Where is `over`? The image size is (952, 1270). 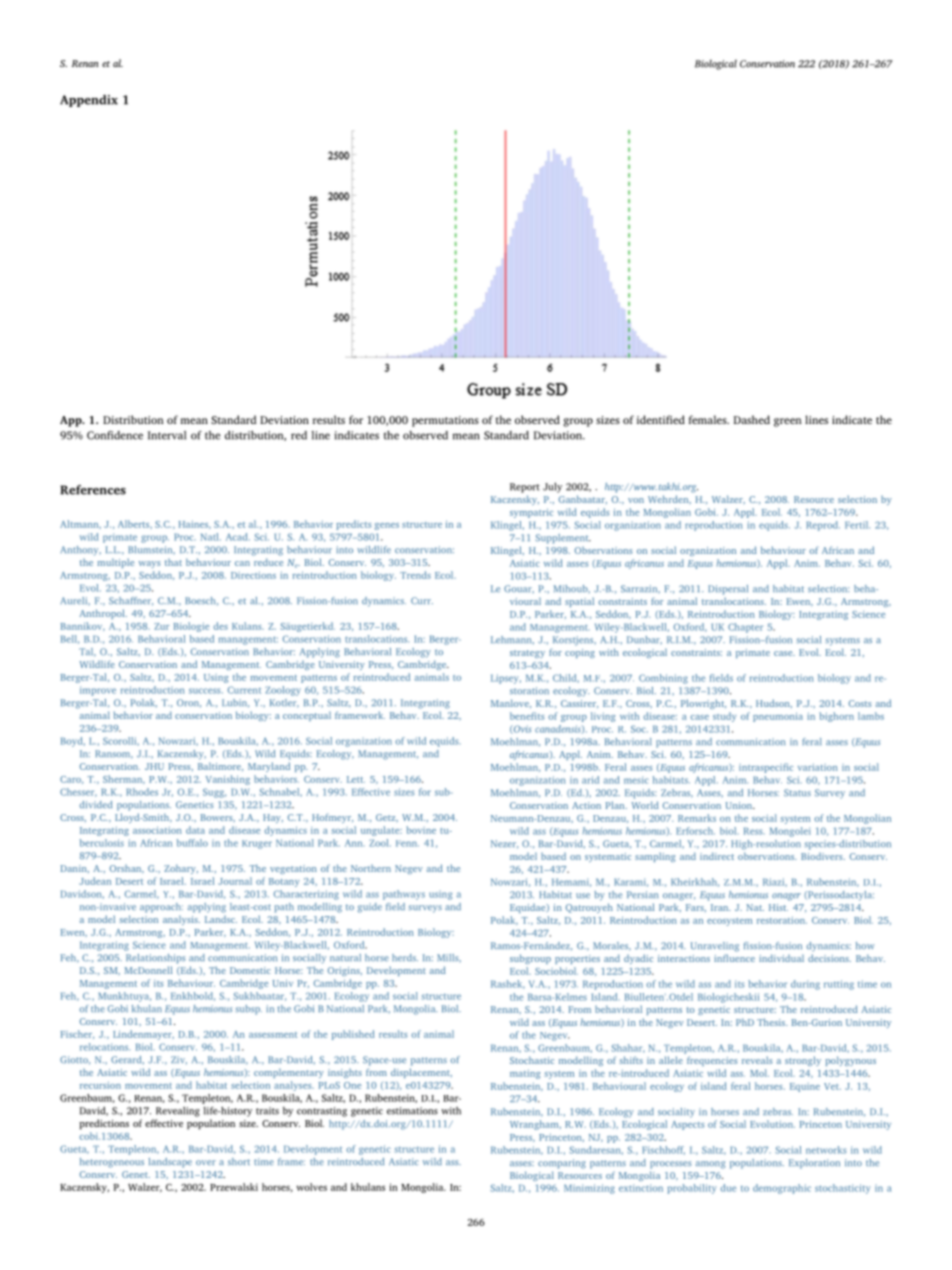
over is located at coordinates (206, 1162).
